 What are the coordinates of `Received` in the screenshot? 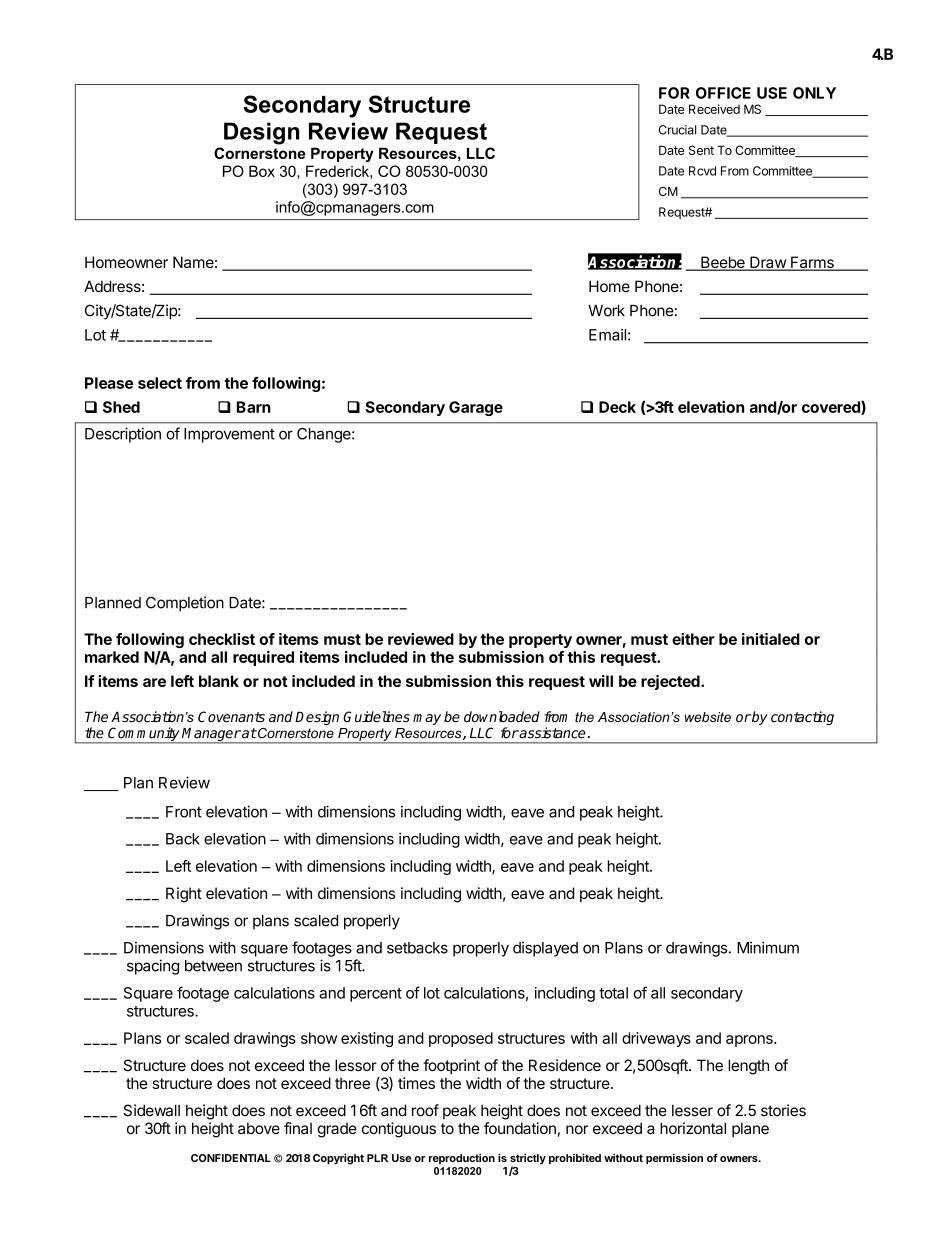 It's located at (714, 109).
